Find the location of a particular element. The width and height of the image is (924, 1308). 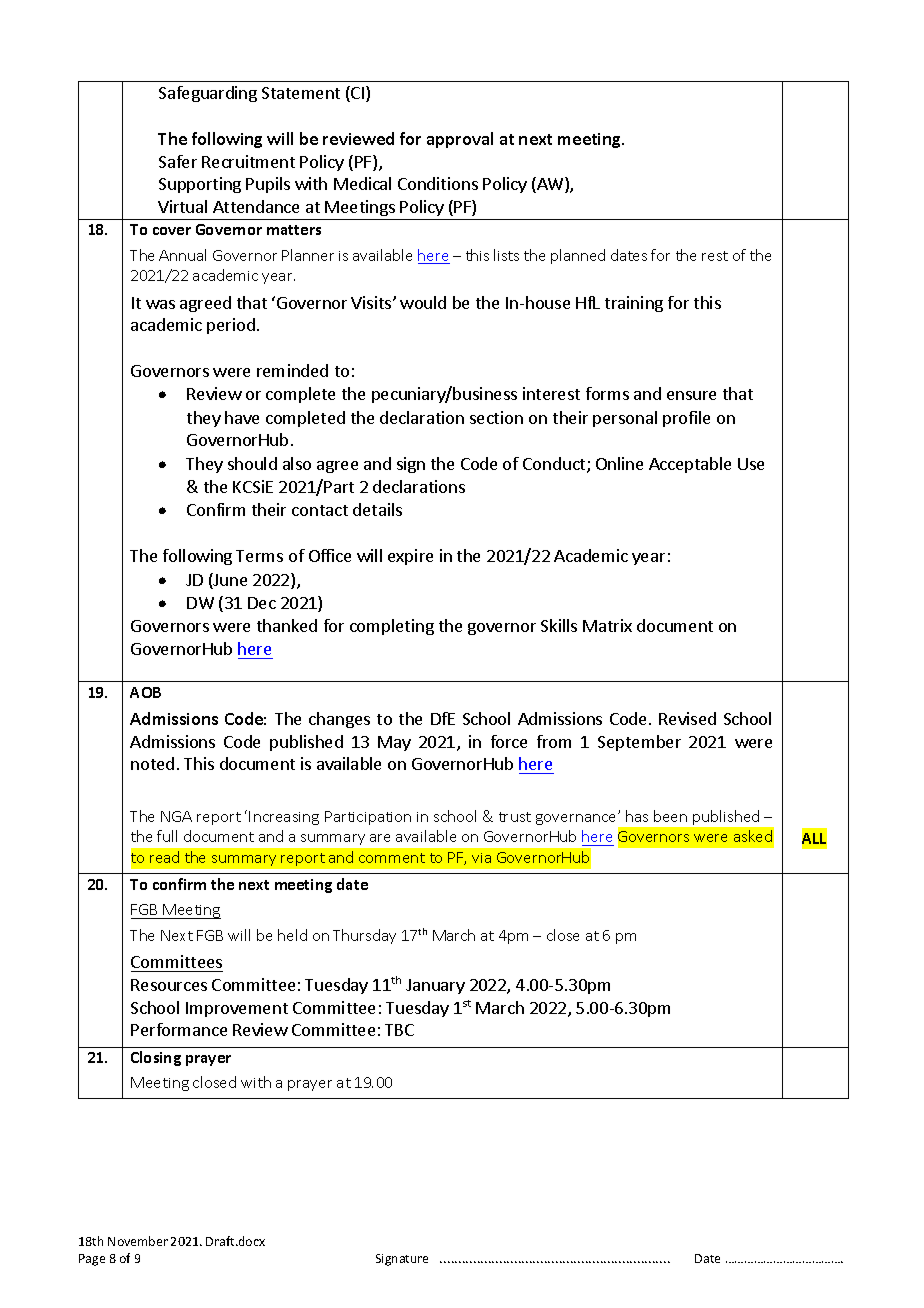

Matrix is located at coordinates (607, 625).
